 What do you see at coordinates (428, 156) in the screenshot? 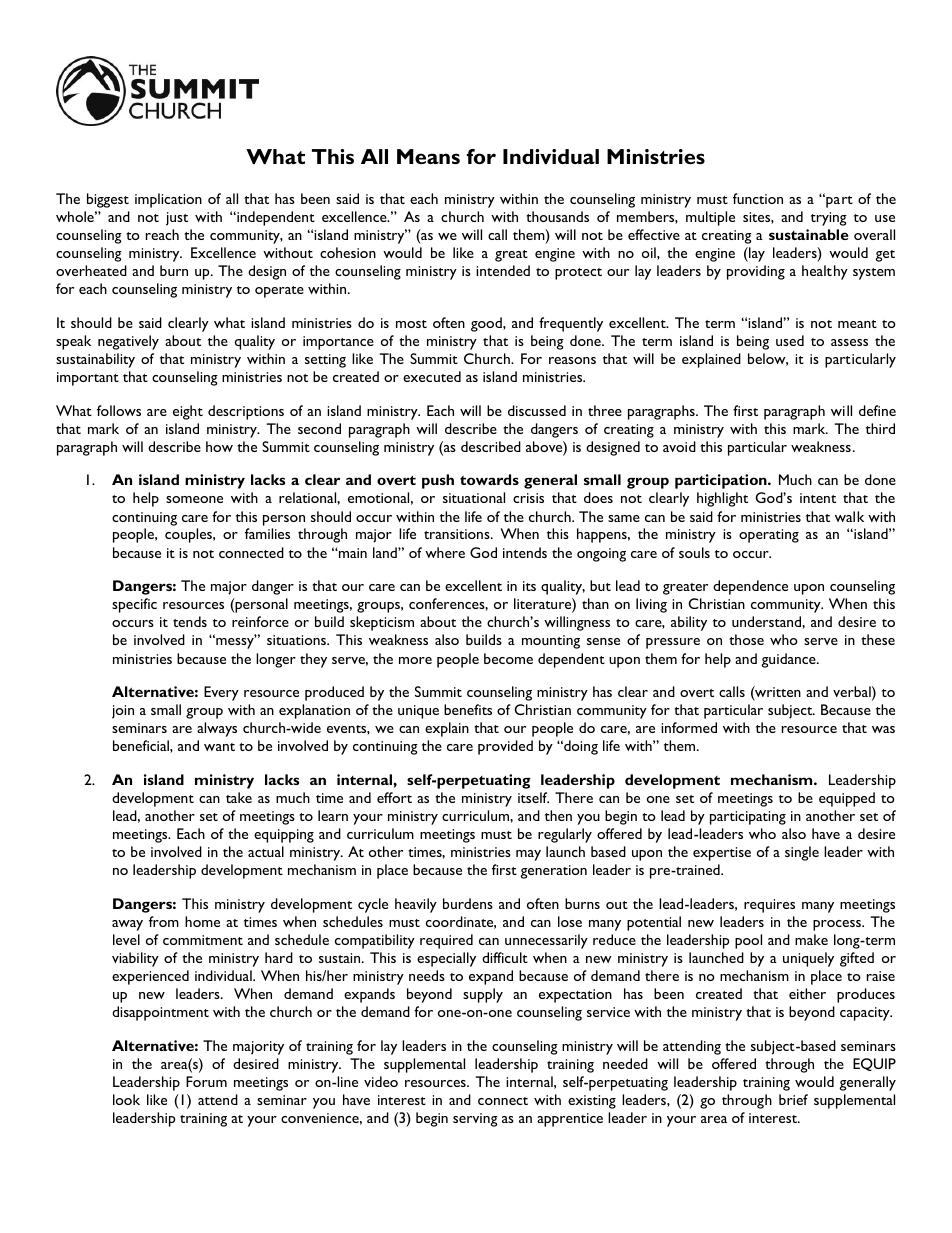
I see `Means` at bounding box center [428, 156].
